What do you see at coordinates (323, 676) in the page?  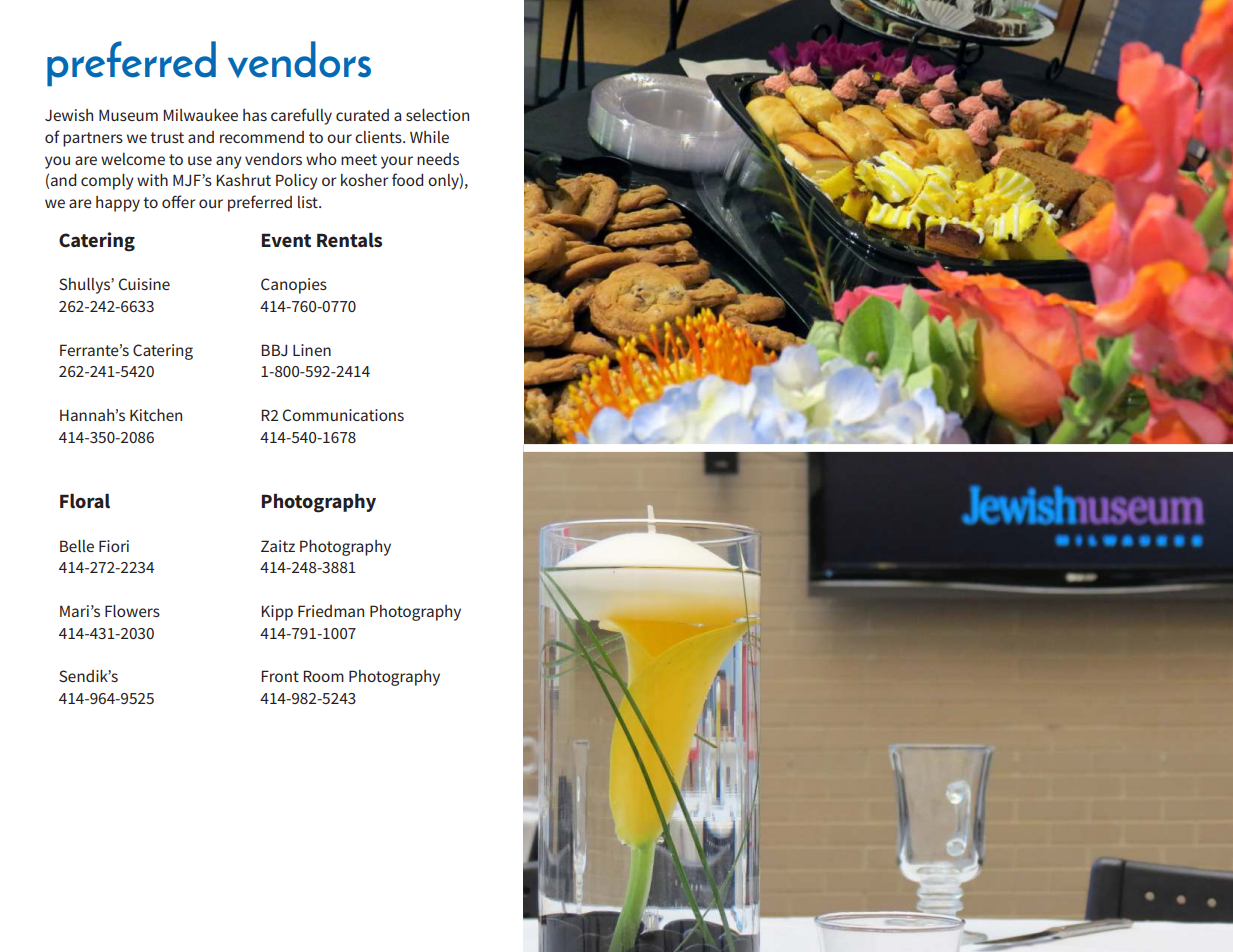 I see `Room` at bounding box center [323, 676].
